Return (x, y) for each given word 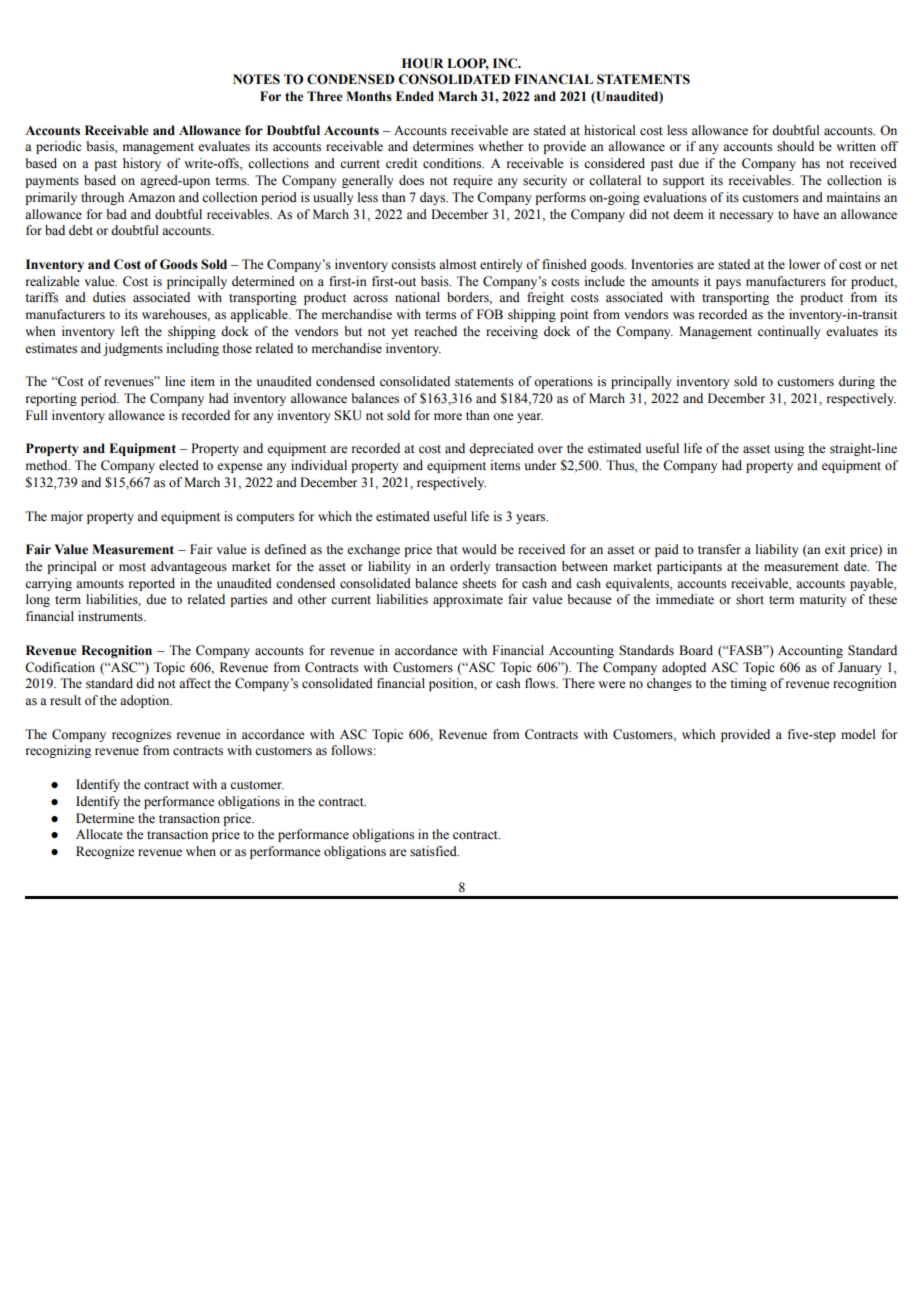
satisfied (434, 851)
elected (179, 465)
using (789, 449)
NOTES (256, 79)
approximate (468, 600)
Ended (415, 96)
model (858, 734)
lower (804, 264)
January (859, 668)
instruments (111, 616)
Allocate (99, 834)
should (795, 146)
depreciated (501, 449)
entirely (501, 265)
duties (109, 297)
